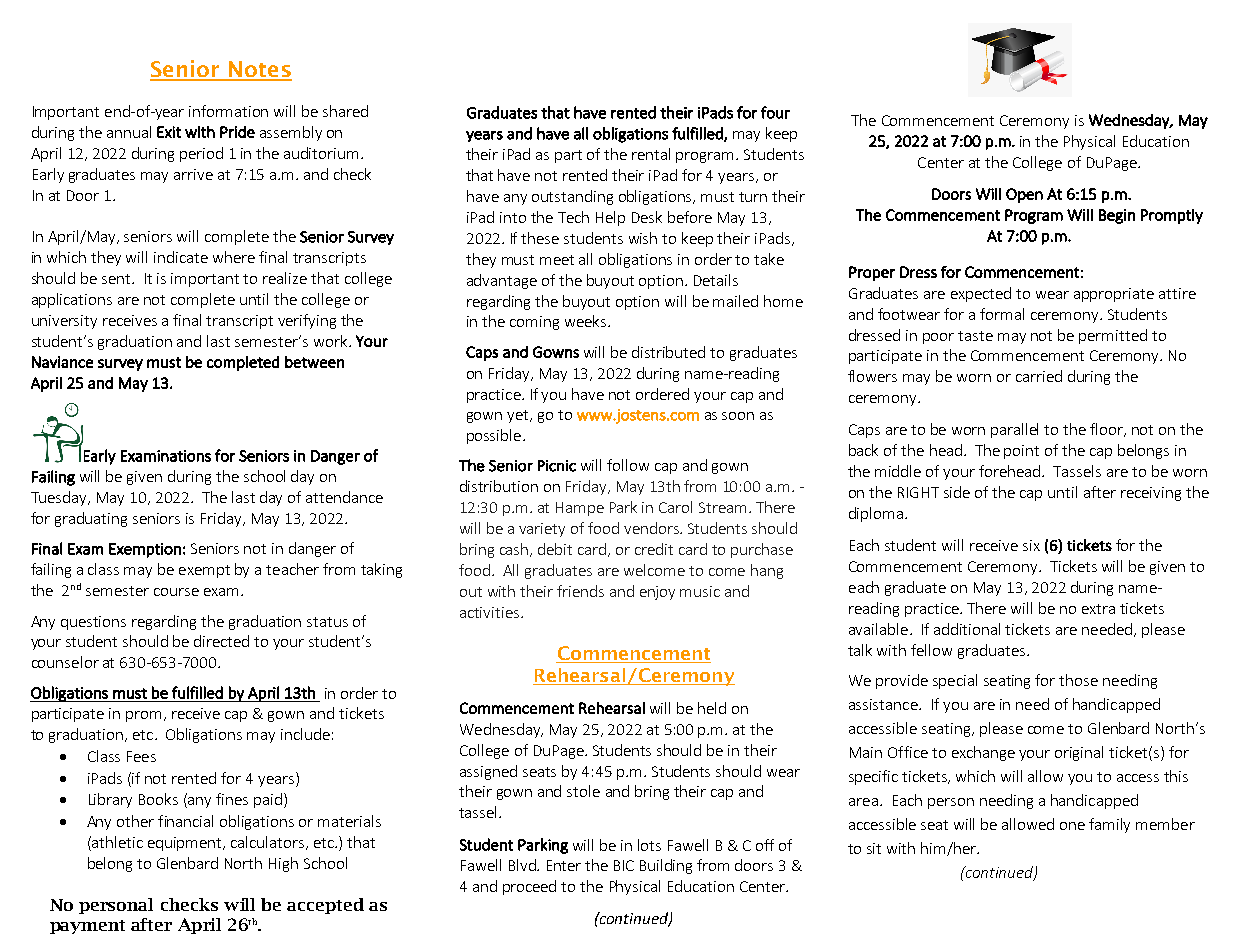  I want to click on information, so click(228, 111).
